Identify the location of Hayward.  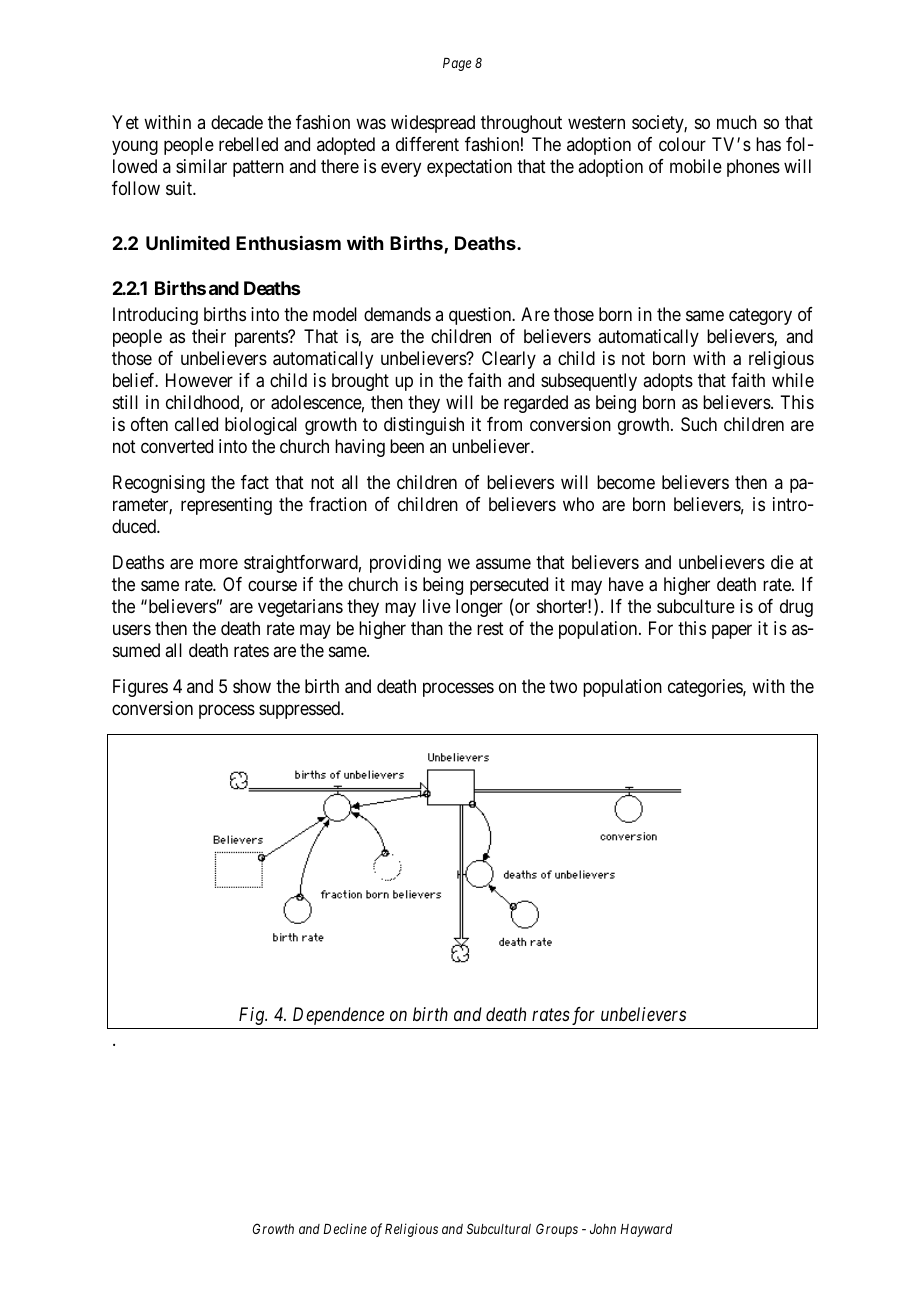
(646, 1230).
